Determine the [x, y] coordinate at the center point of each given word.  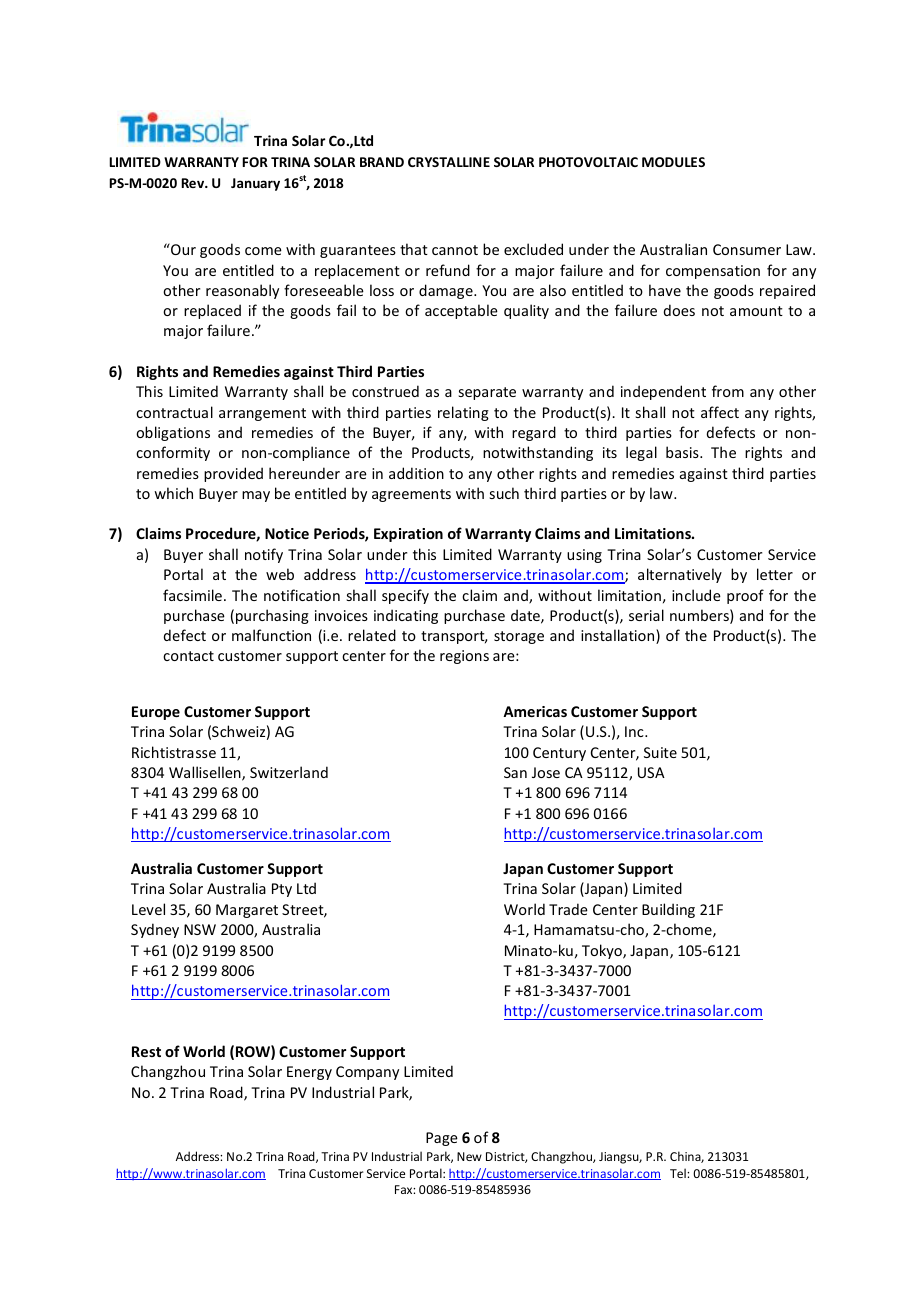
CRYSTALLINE [449, 162]
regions [464, 657]
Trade [568, 909]
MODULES [673, 162]
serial [646, 615]
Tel [679, 1173]
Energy [309, 1073]
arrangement [262, 414]
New [469, 1156]
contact [188, 656]
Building [668, 910]
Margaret [247, 911]
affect [720, 412]
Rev [194, 183]
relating [463, 413]
